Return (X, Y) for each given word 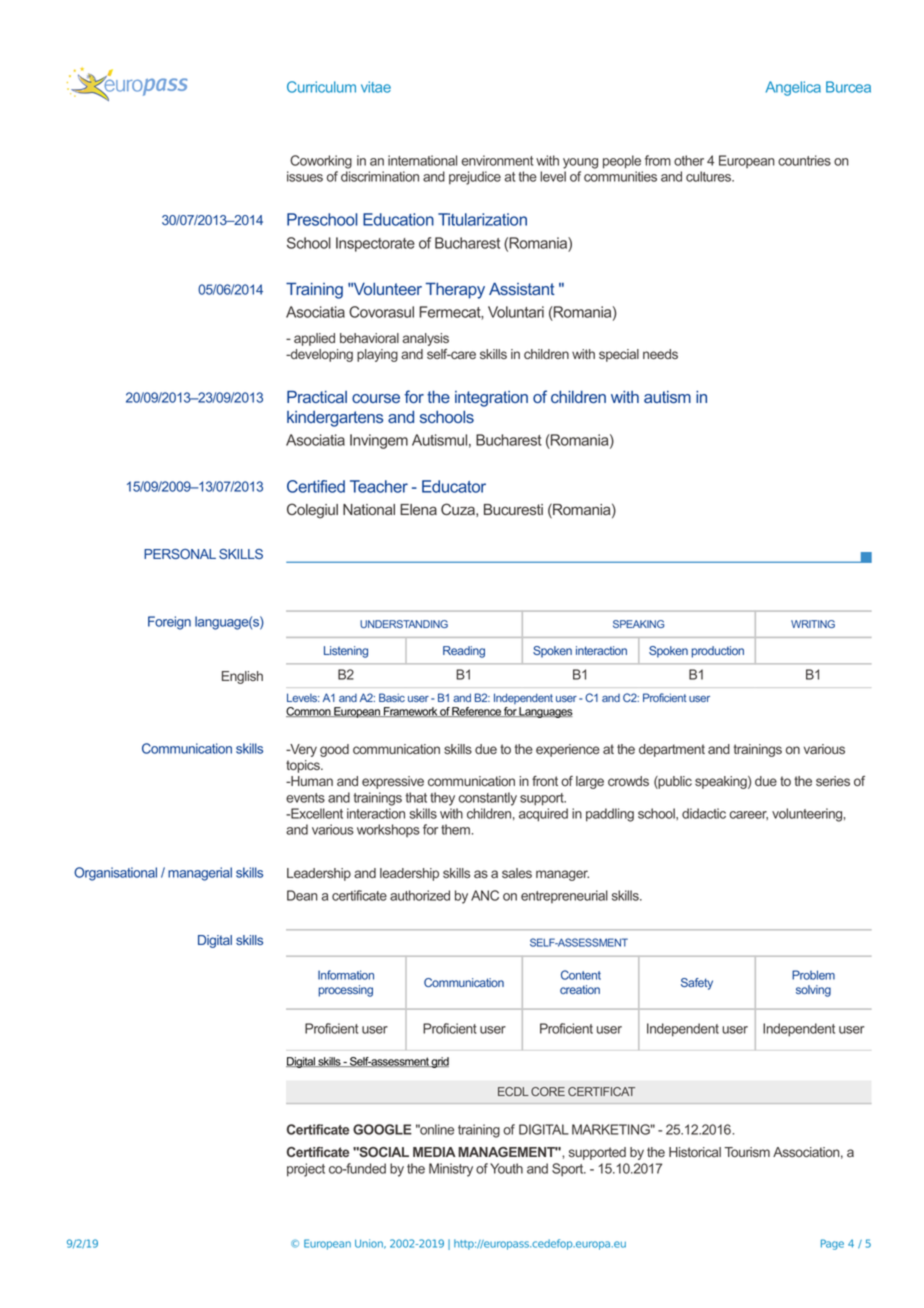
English (242, 677)
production (718, 652)
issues (305, 176)
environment (497, 160)
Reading (464, 652)
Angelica (793, 88)
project (306, 1170)
